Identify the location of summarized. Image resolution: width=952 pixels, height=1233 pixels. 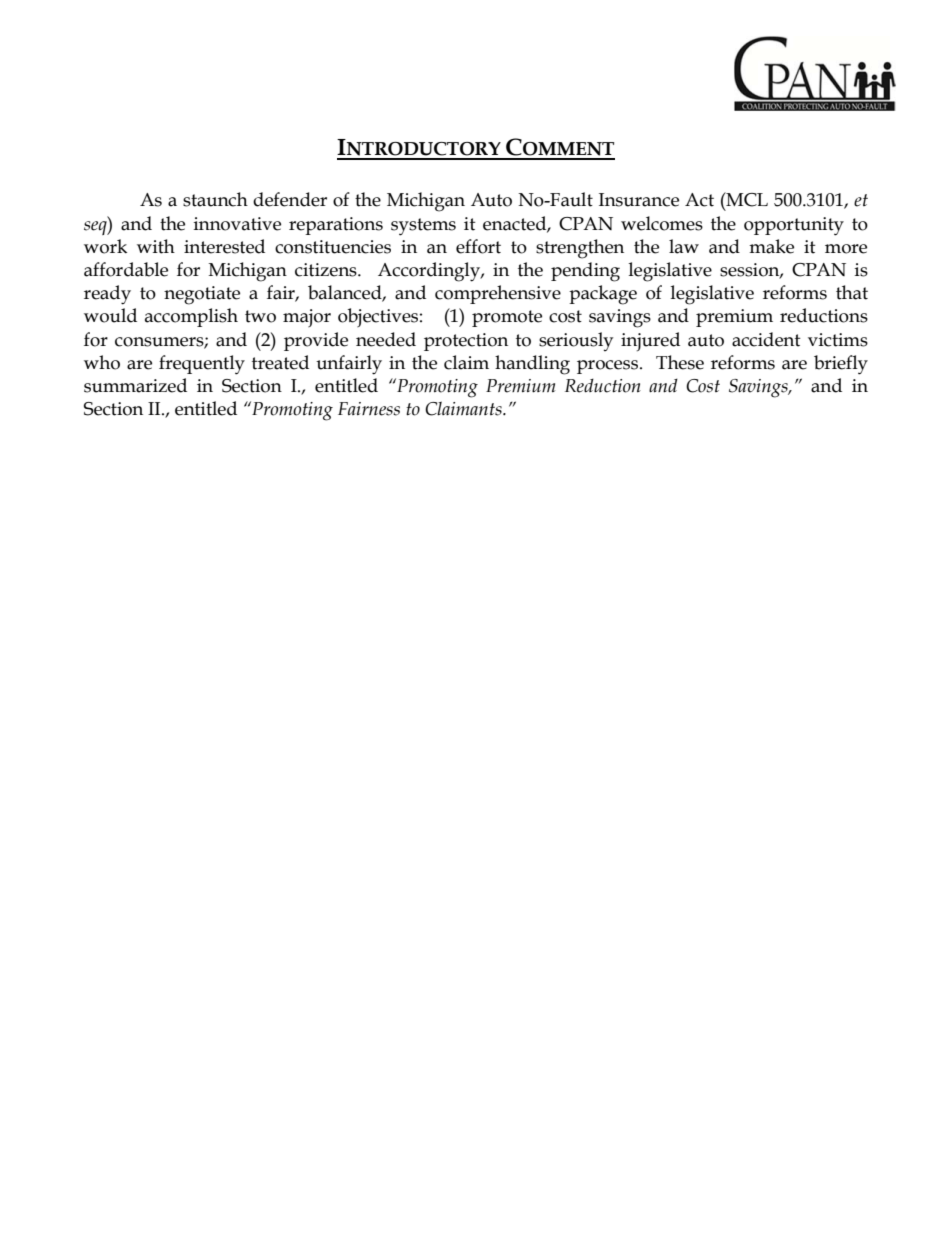
(135, 385).
